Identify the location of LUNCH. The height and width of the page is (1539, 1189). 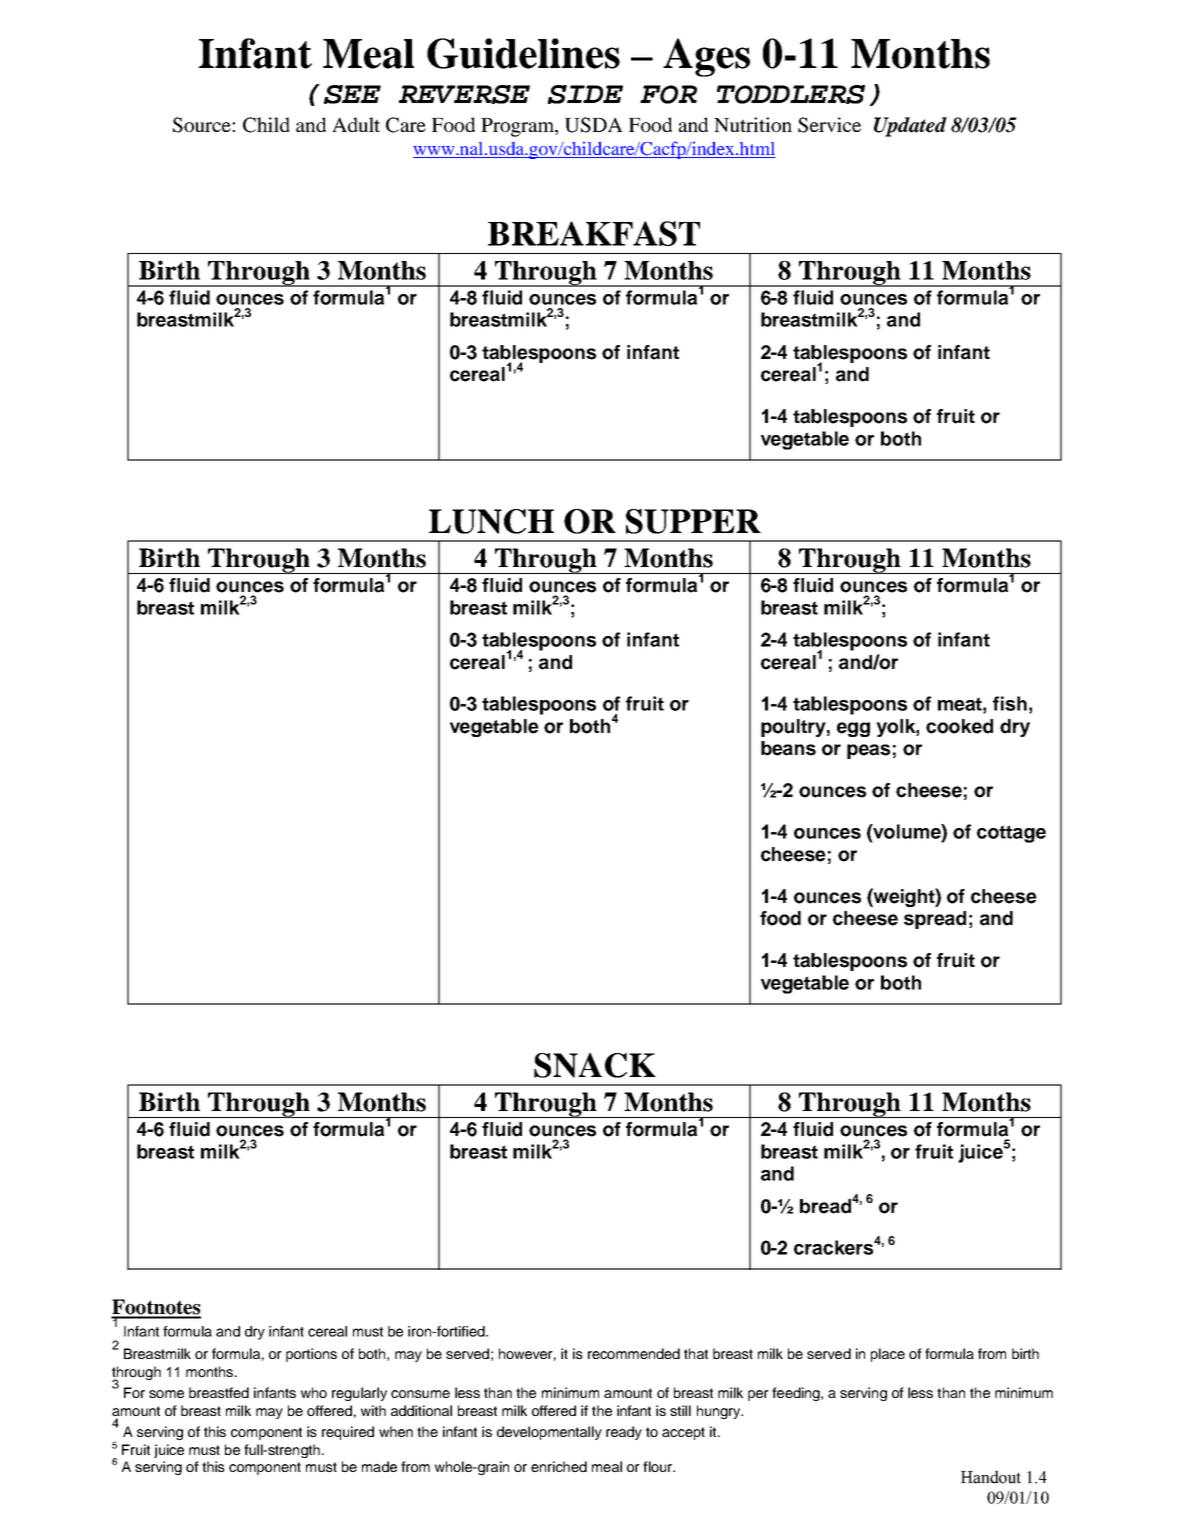
(491, 521).
